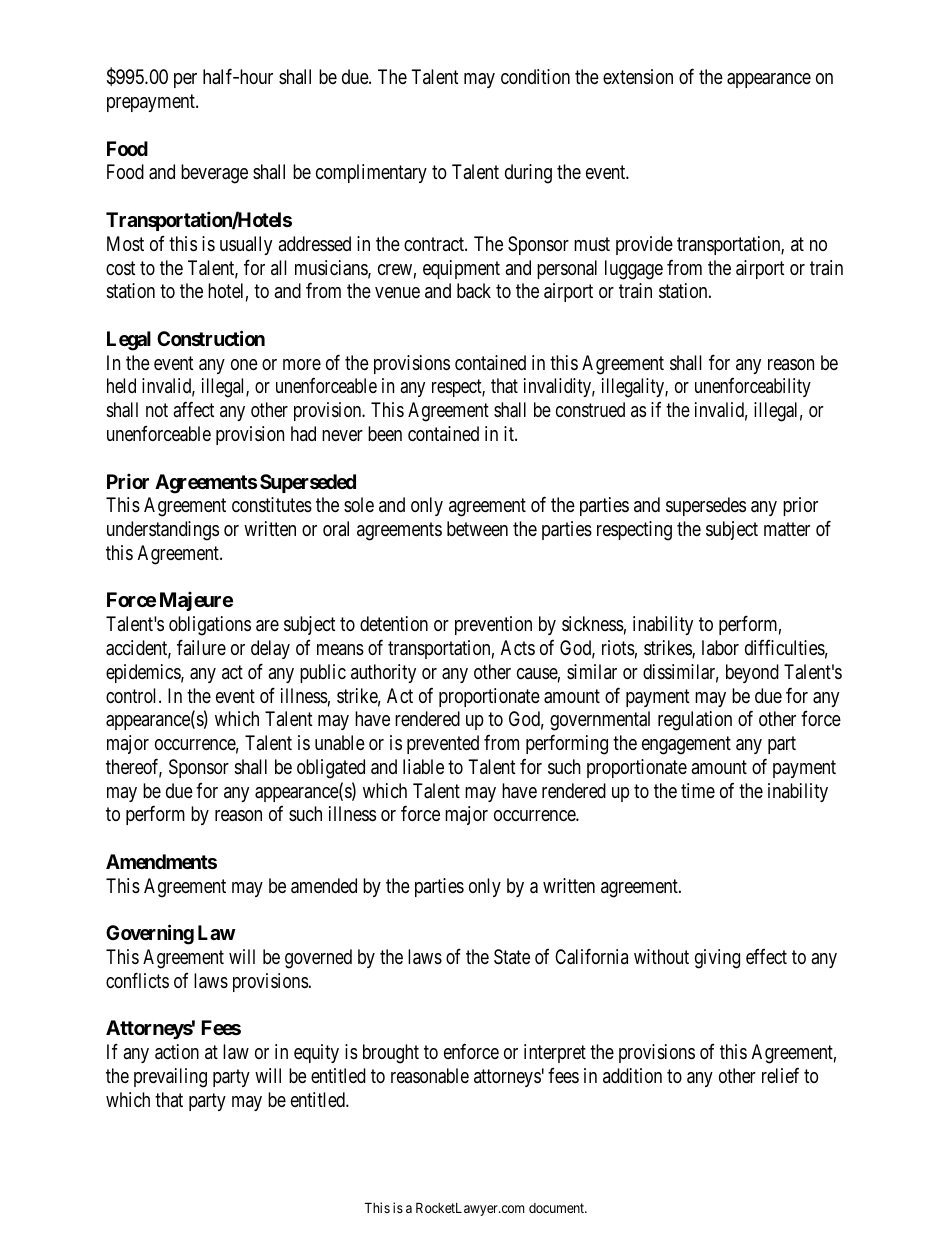 The width and height of the screenshot is (952, 1233). What do you see at coordinates (638, 76) in the screenshot?
I see `extension` at bounding box center [638, 76].
